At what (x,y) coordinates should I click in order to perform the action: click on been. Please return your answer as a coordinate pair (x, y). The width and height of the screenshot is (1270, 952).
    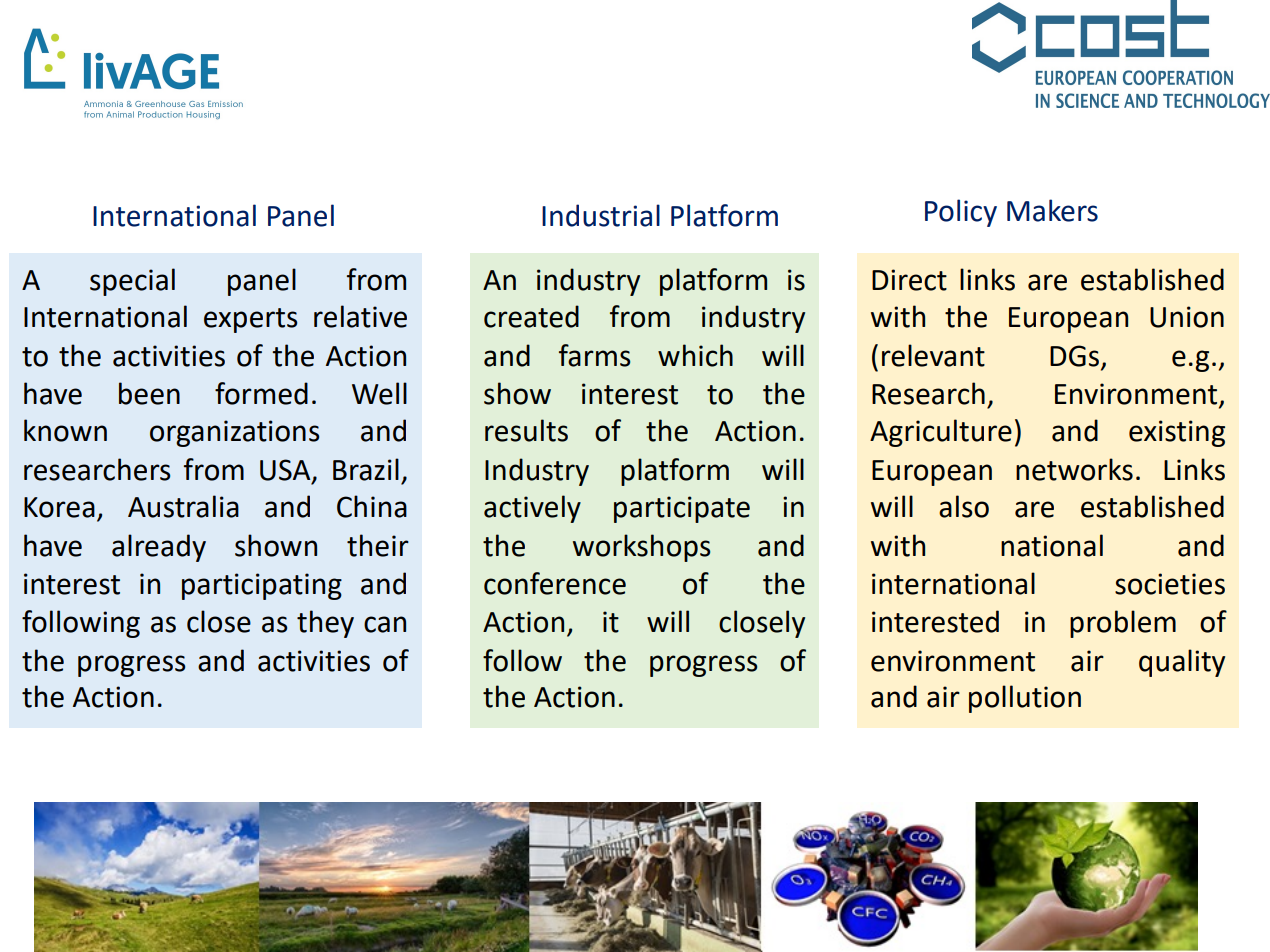
    Looking at the image, I should click on (149, 393).
